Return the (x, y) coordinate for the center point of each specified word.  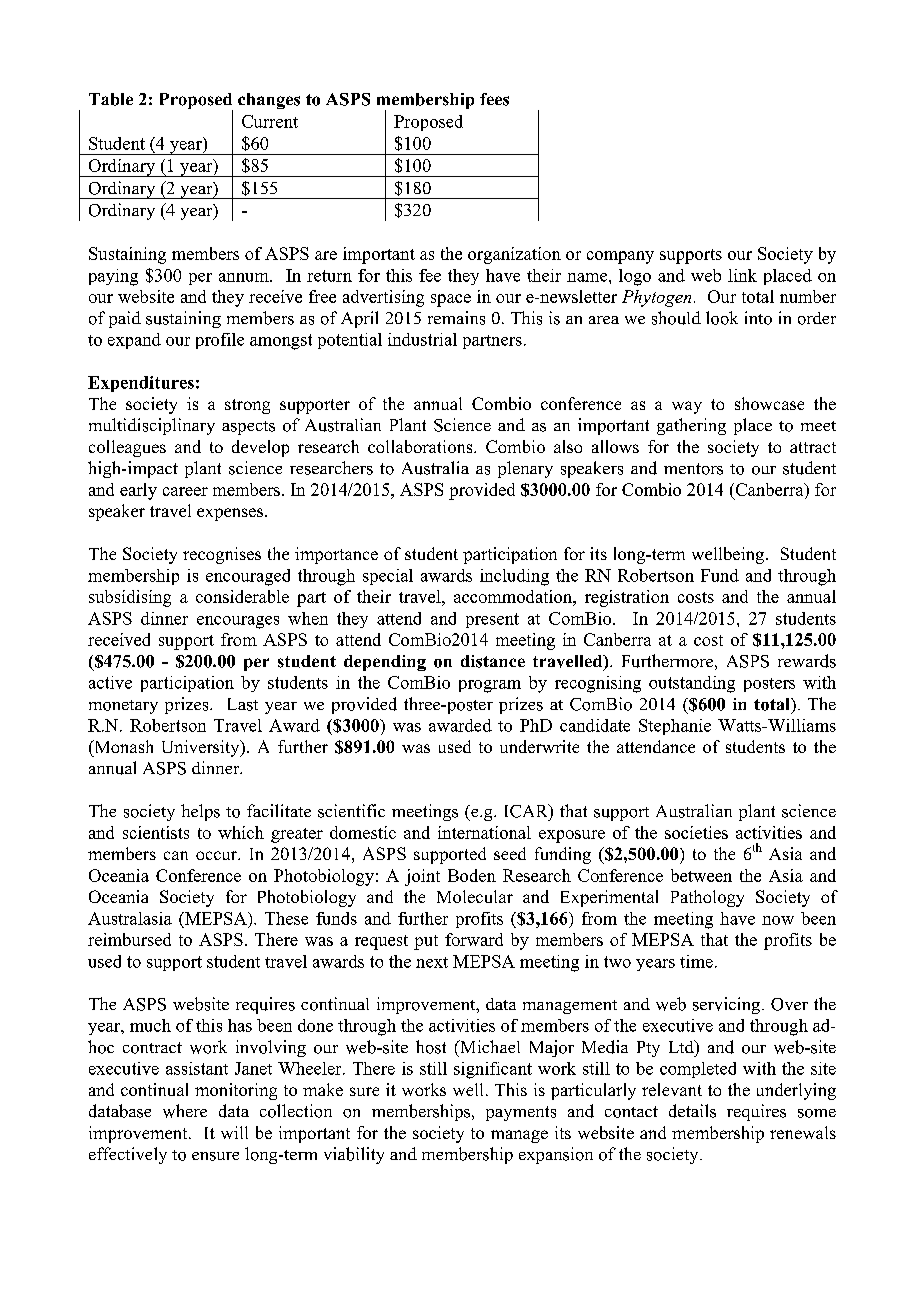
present (492, 620)
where (185, 1111)
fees (494, 99)
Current (270, 121)
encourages (238, 622)
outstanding (692, 684)
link (742, 275)
